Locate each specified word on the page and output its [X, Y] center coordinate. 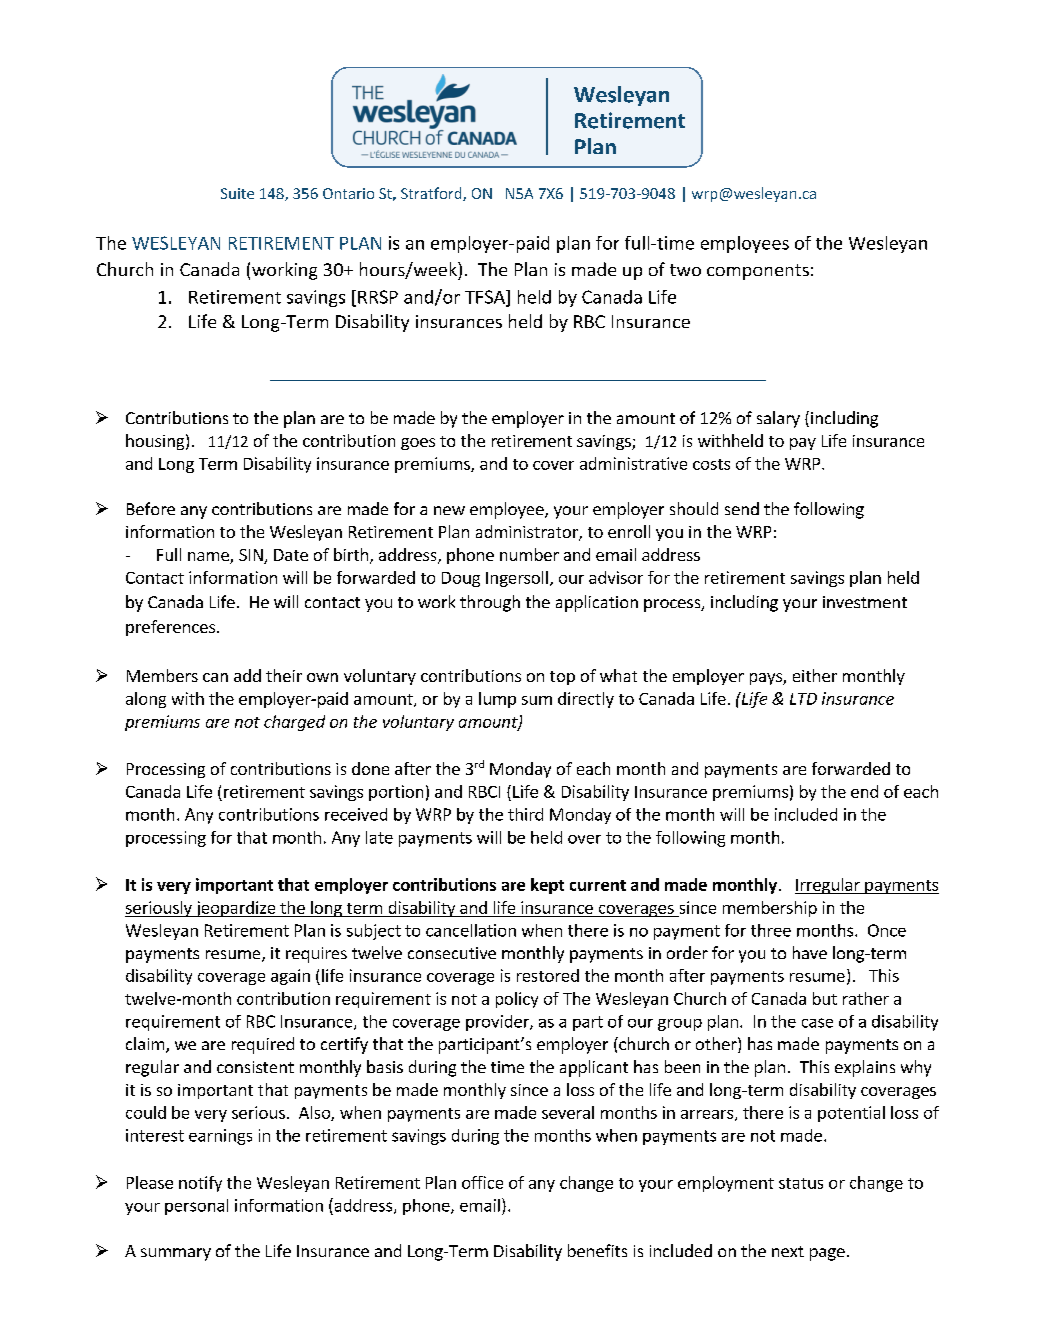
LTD [803, 699]
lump [497, 700]
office [482, 1182]
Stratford [432, 194]
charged [294, 723]
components [758, 272]
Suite [237, 193]
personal [196, 1207]
